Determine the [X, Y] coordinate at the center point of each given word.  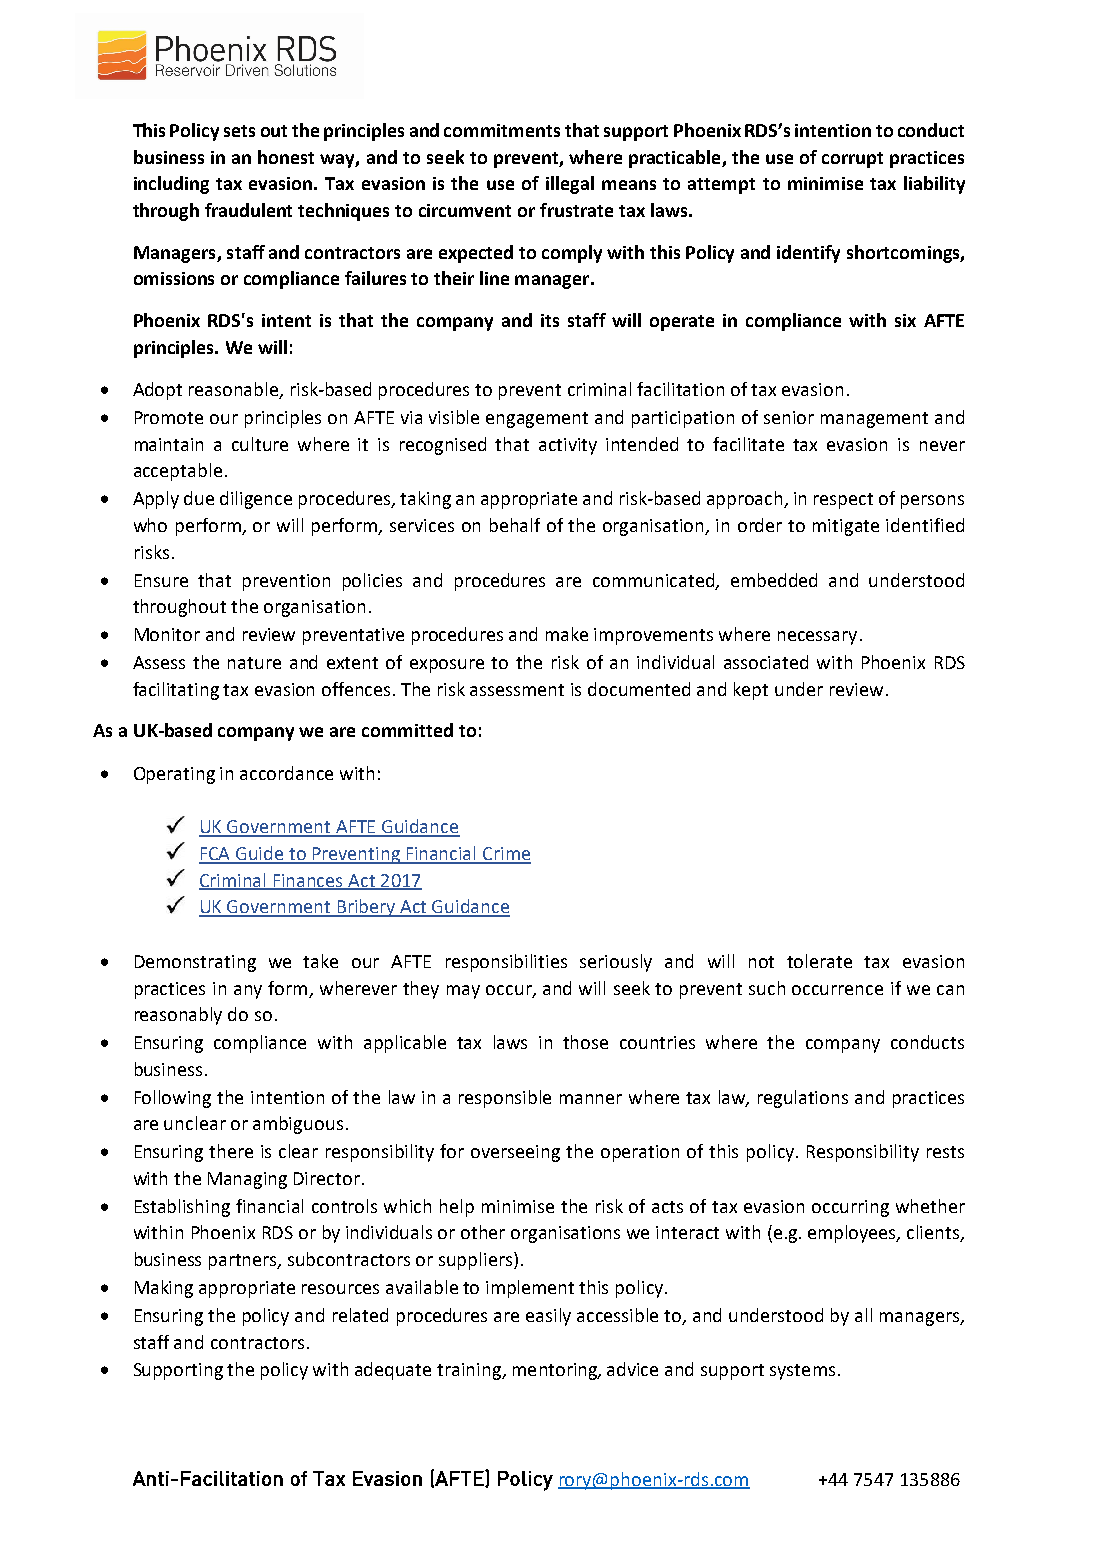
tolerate [819, 961]
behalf [515, 525]
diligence [256, 500]
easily [548, 1317]
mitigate [846, 527]
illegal [570, 185]
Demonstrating [195, 963]
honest [286, 157]
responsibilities [506, 963]
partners [244, 1262]
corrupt [852, 160]
